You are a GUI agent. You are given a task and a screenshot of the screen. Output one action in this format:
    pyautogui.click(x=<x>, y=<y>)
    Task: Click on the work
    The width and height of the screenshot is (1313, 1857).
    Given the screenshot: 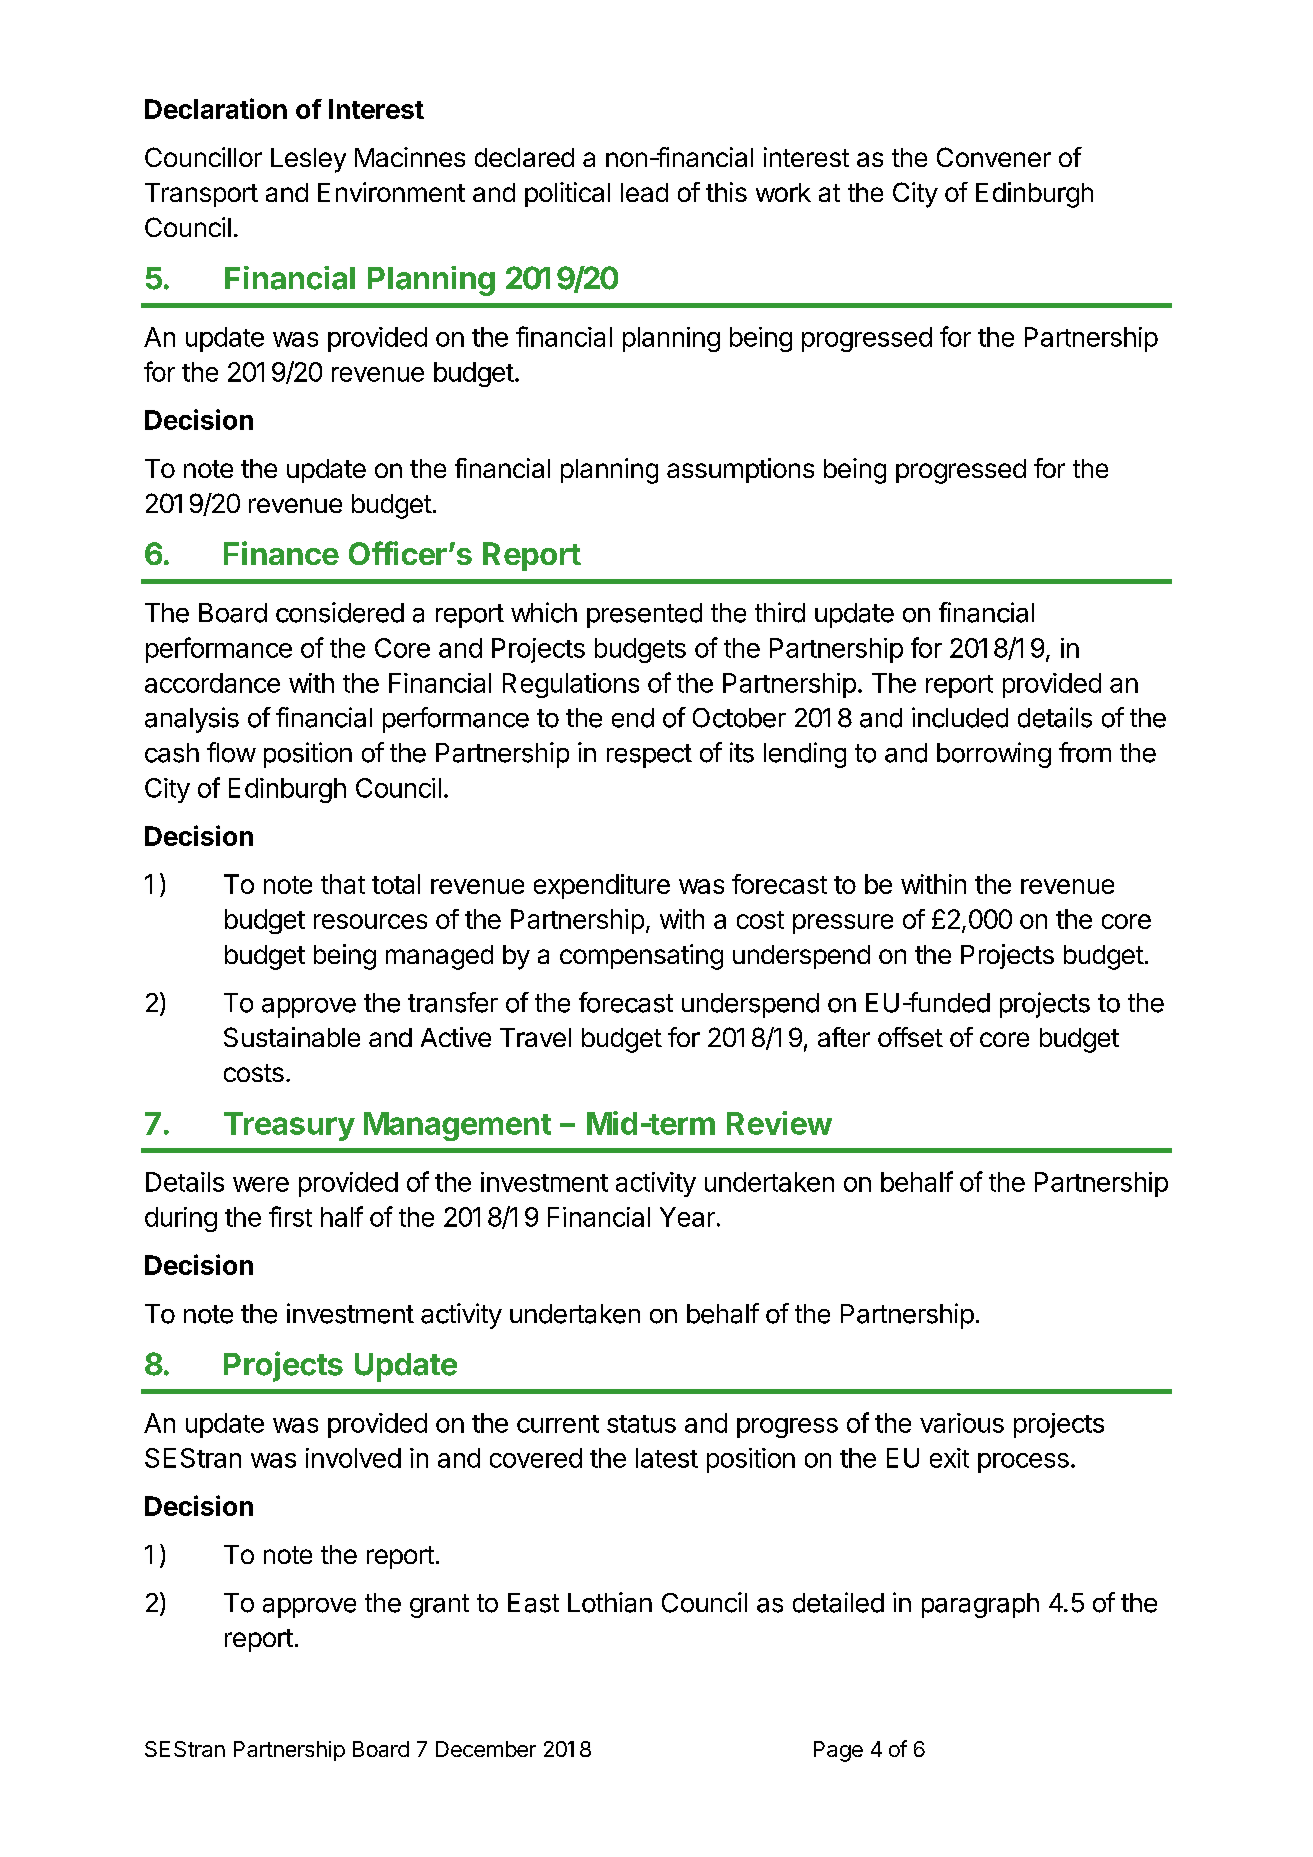 What is the action you would take?
    pyautogui.click(x=783, y=192)
